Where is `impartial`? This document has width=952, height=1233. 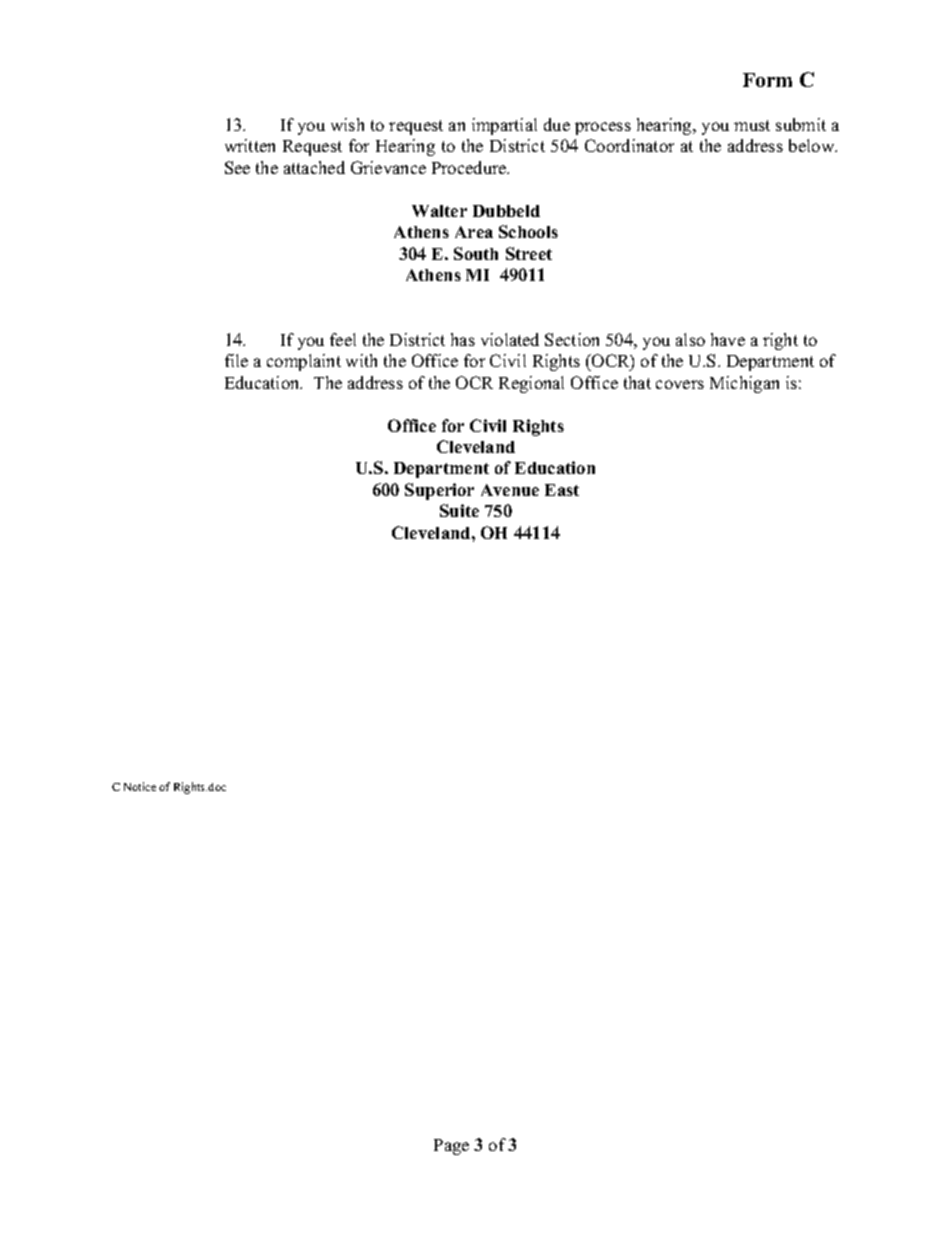
impartial is located at coordinates (504, 126).
